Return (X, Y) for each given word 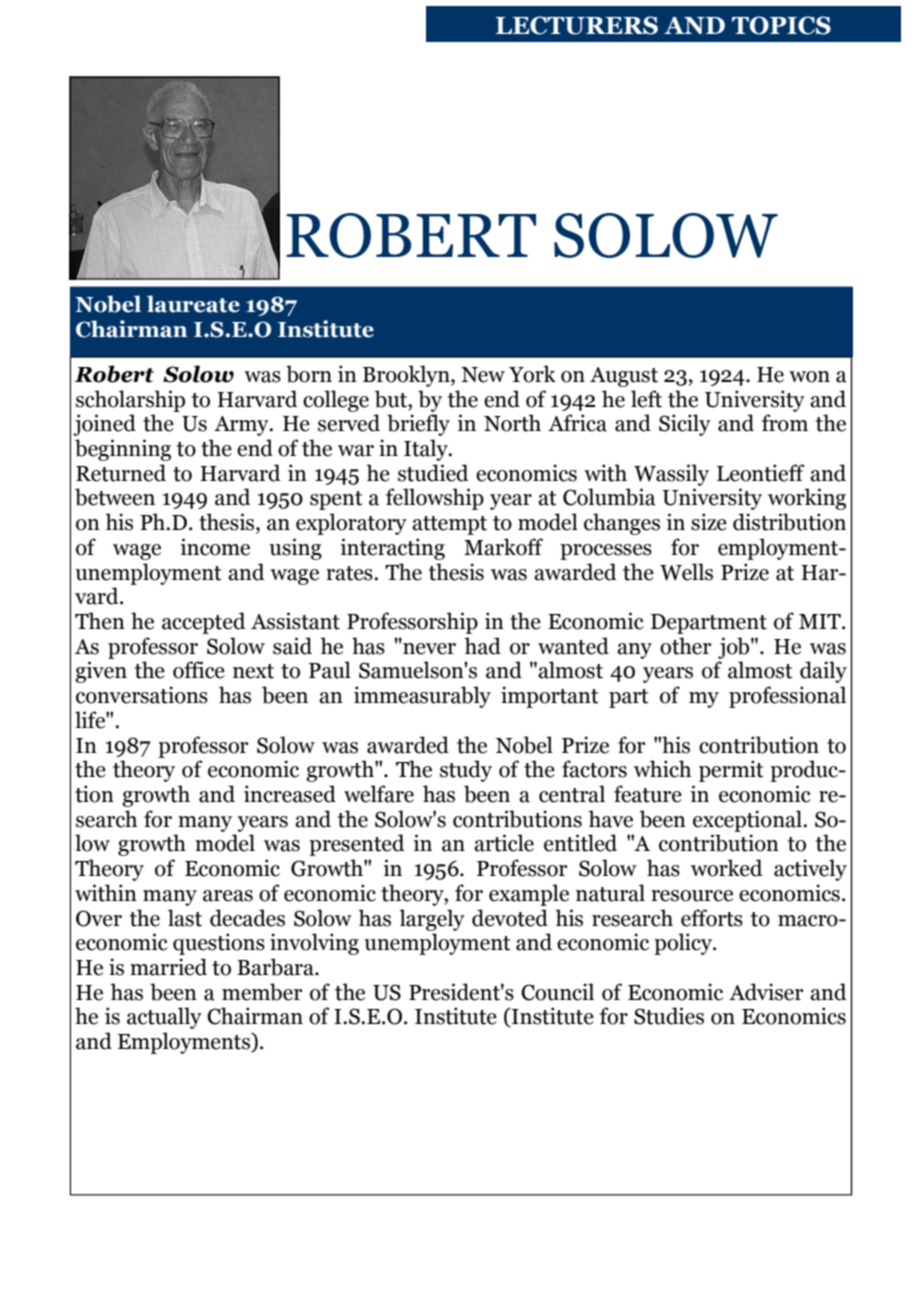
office (199, 670)
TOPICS (781, 25)
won (809, 377)
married (168, 967)
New (483, 375)
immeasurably (422, 697)
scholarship (130, 401)
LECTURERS (577, 25)
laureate (193, 304)
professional (787, 697)
